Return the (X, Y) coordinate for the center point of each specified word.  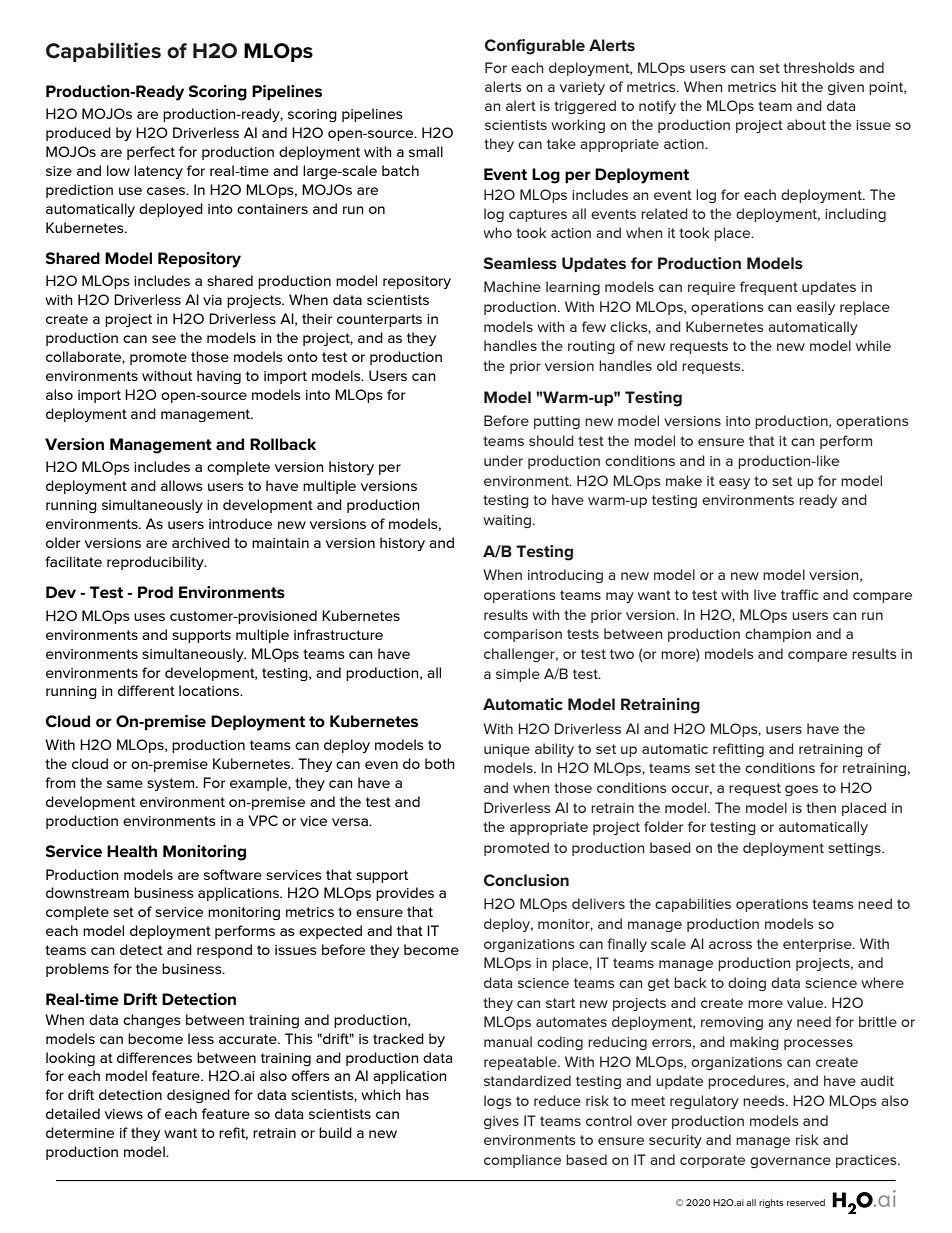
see (164, 339)
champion (778, 635)
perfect (151, 153)
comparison (523, 635)
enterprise (818, 945)
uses (149, 617)
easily (816, 308)
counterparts (379, 320)
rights (771, 1203)
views (124, 1114)
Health (132, 851)
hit (789, 86)
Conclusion (526, 880)
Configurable (535, 47)
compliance (522, 1161)
